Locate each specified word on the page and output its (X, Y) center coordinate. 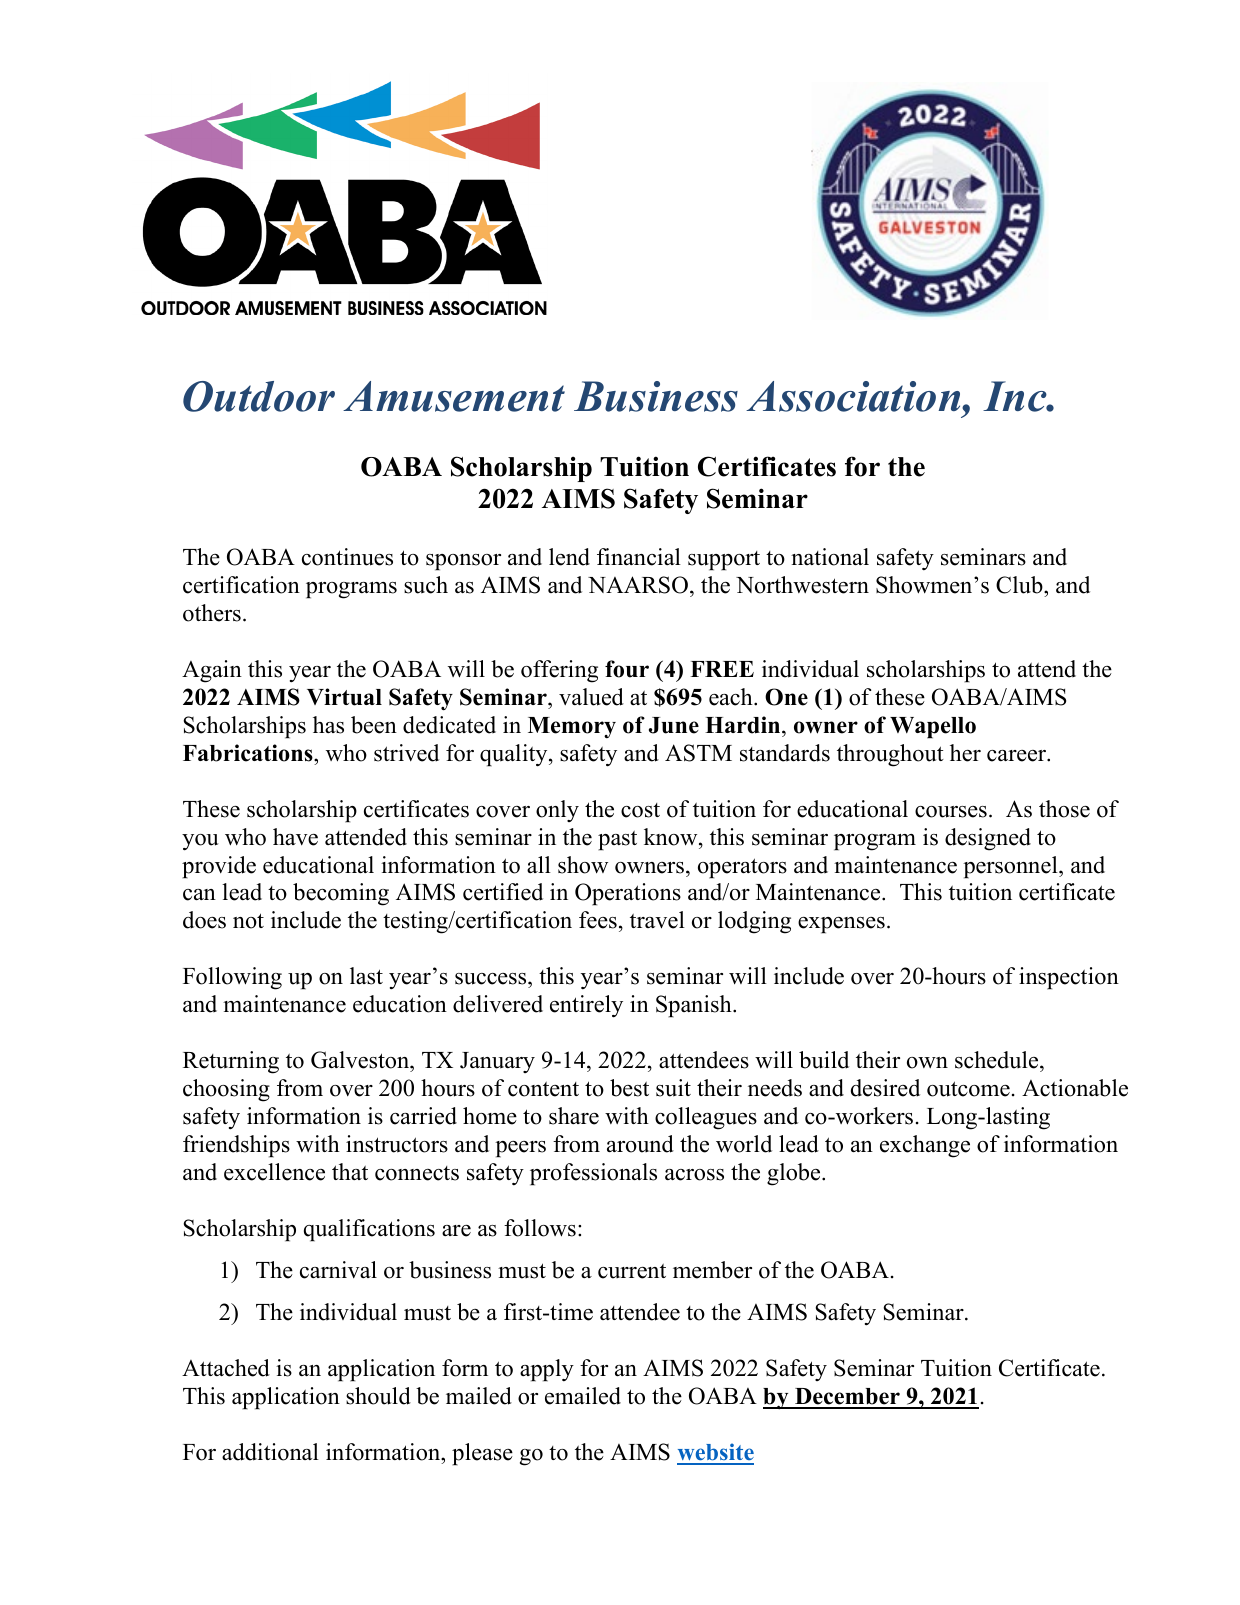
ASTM (698, 753)
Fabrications (249, 753)
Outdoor (259, 396)
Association (854, 396)
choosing (226, 1090)
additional (270, 1452)
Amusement (454, 396)
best (629, 1088)
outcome (968, 1089)
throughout (890, 755)
